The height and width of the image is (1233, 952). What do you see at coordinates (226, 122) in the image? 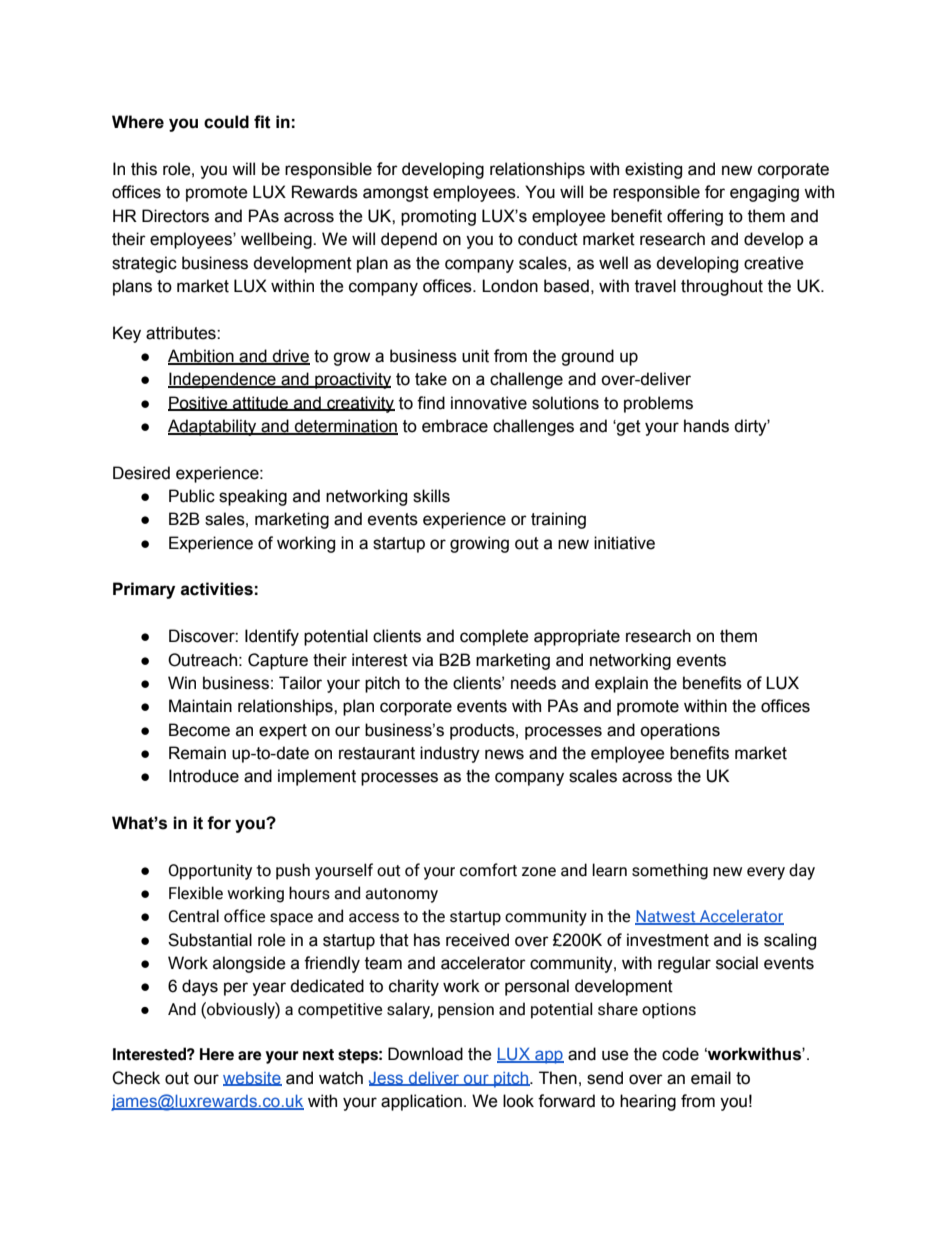
I see `could` at bounding box center [226, 122].
